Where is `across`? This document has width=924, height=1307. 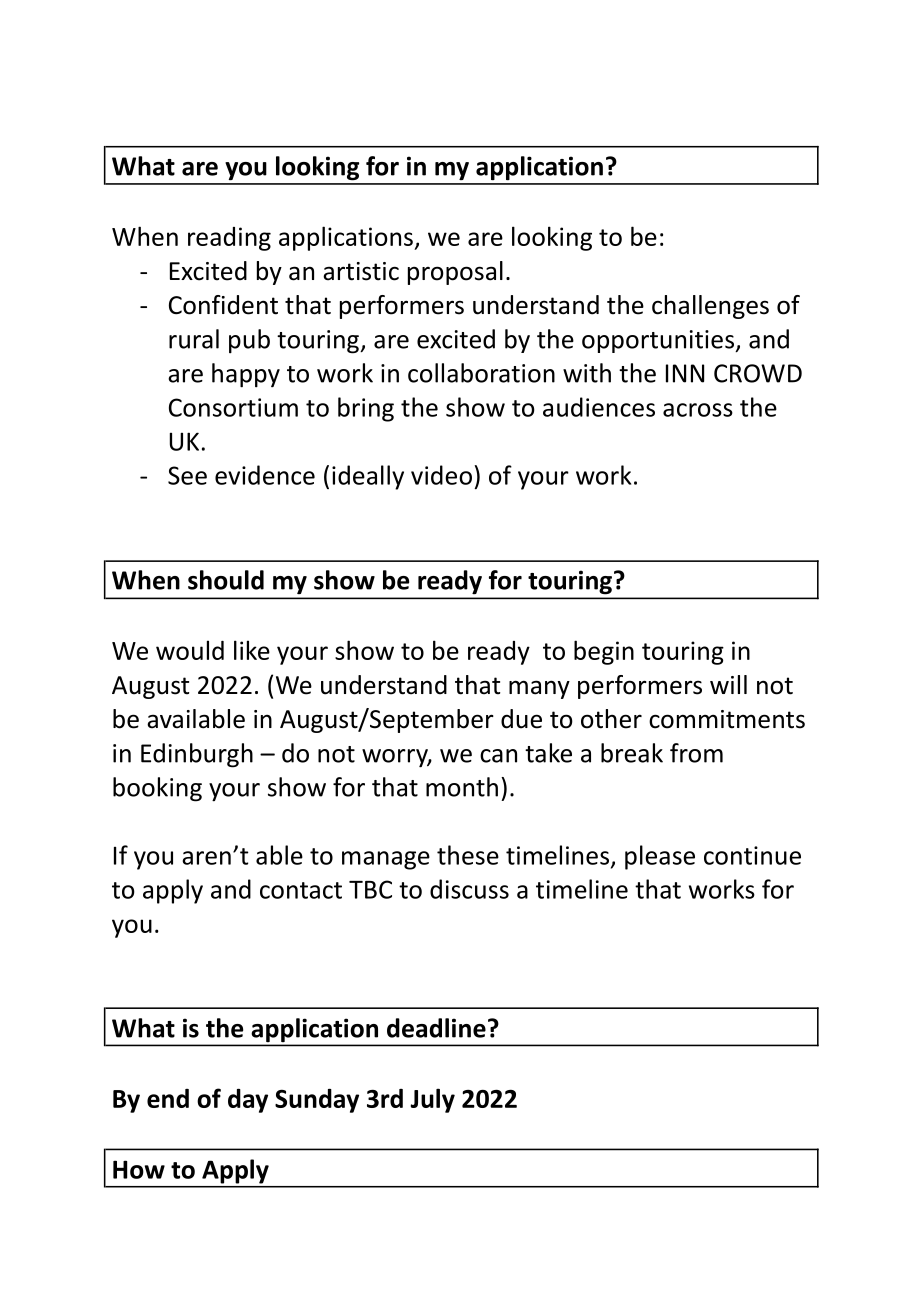
across is located at coordinates (698, 410).
